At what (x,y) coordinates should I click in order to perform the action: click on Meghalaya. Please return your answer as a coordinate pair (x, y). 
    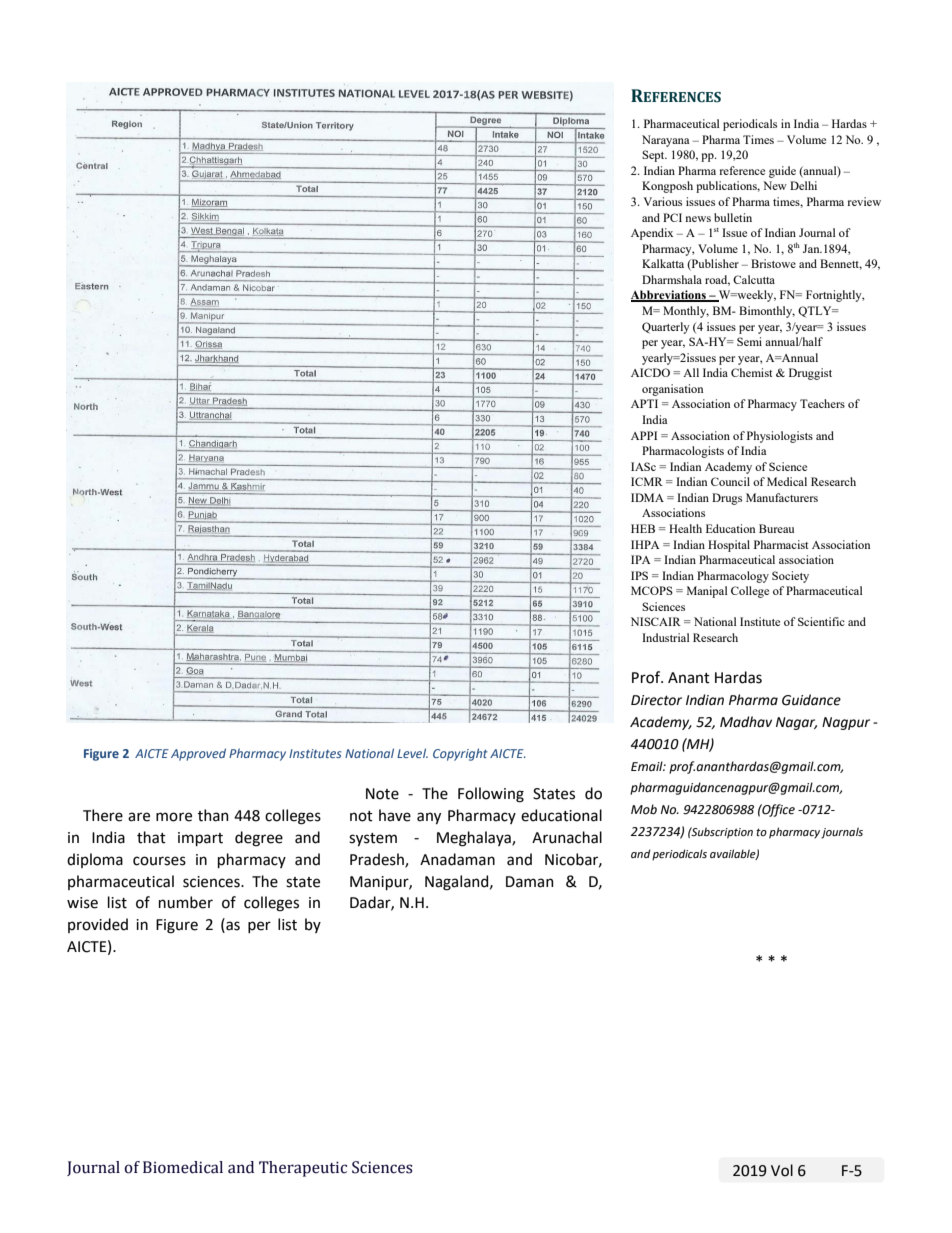
    Looking at the image, I should click on (475, 839).
